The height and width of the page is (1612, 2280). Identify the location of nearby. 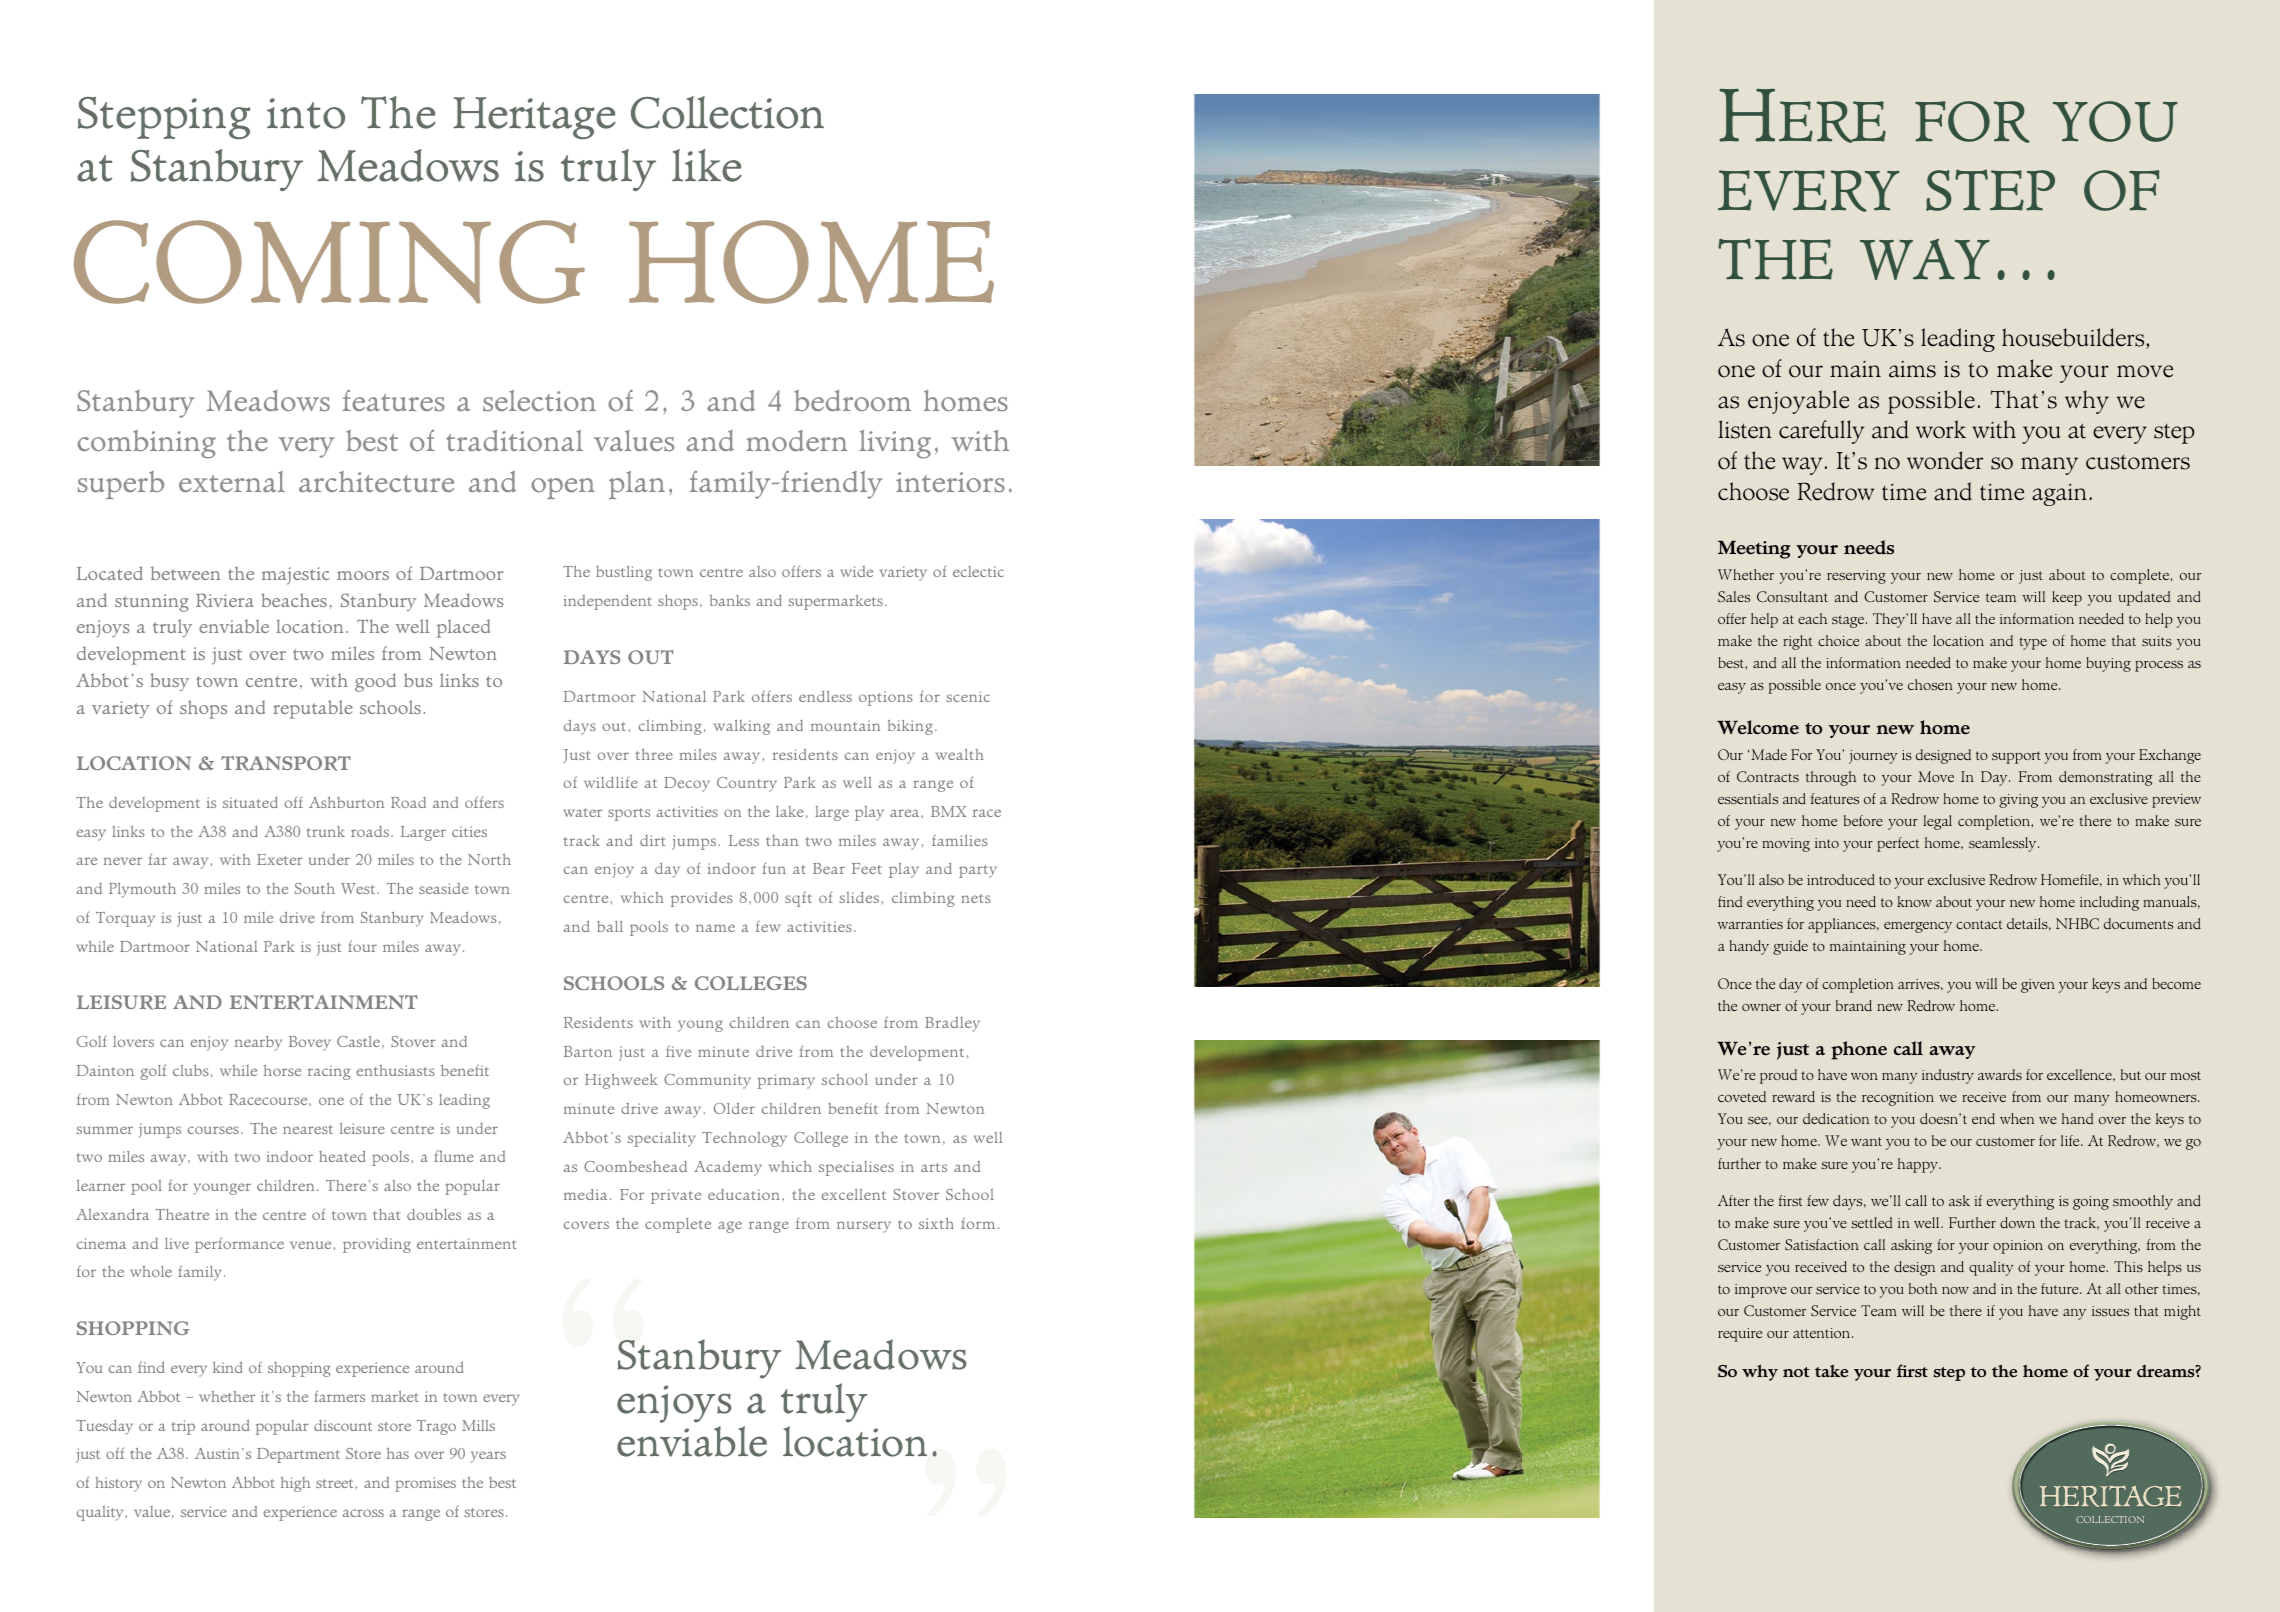
(258, 1043).
